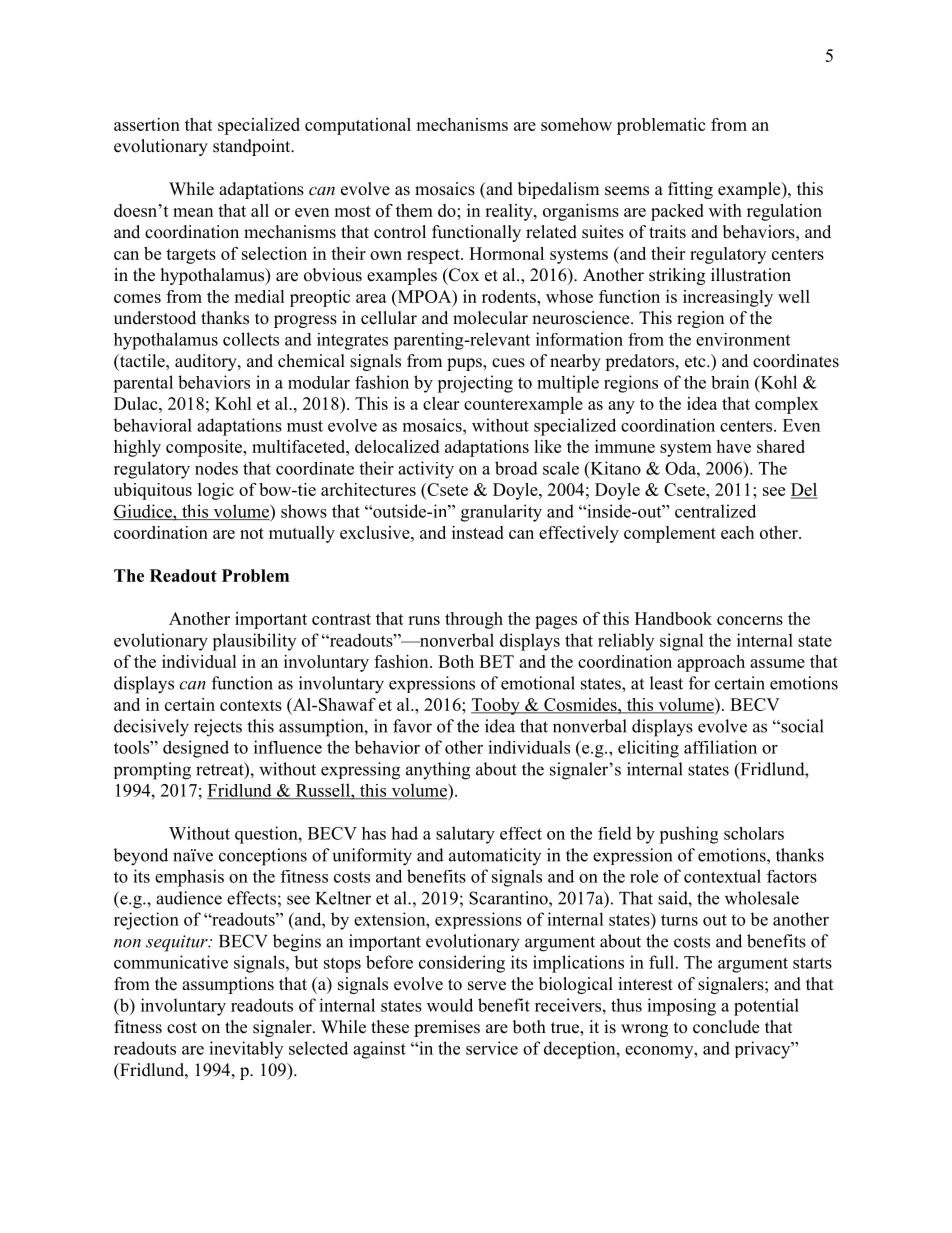 The height and width of the screenshot is (1233, 952). What do you see at coordinates (474, 620) in the screenshot?
I see `through` at bounding box center [474, 620].
